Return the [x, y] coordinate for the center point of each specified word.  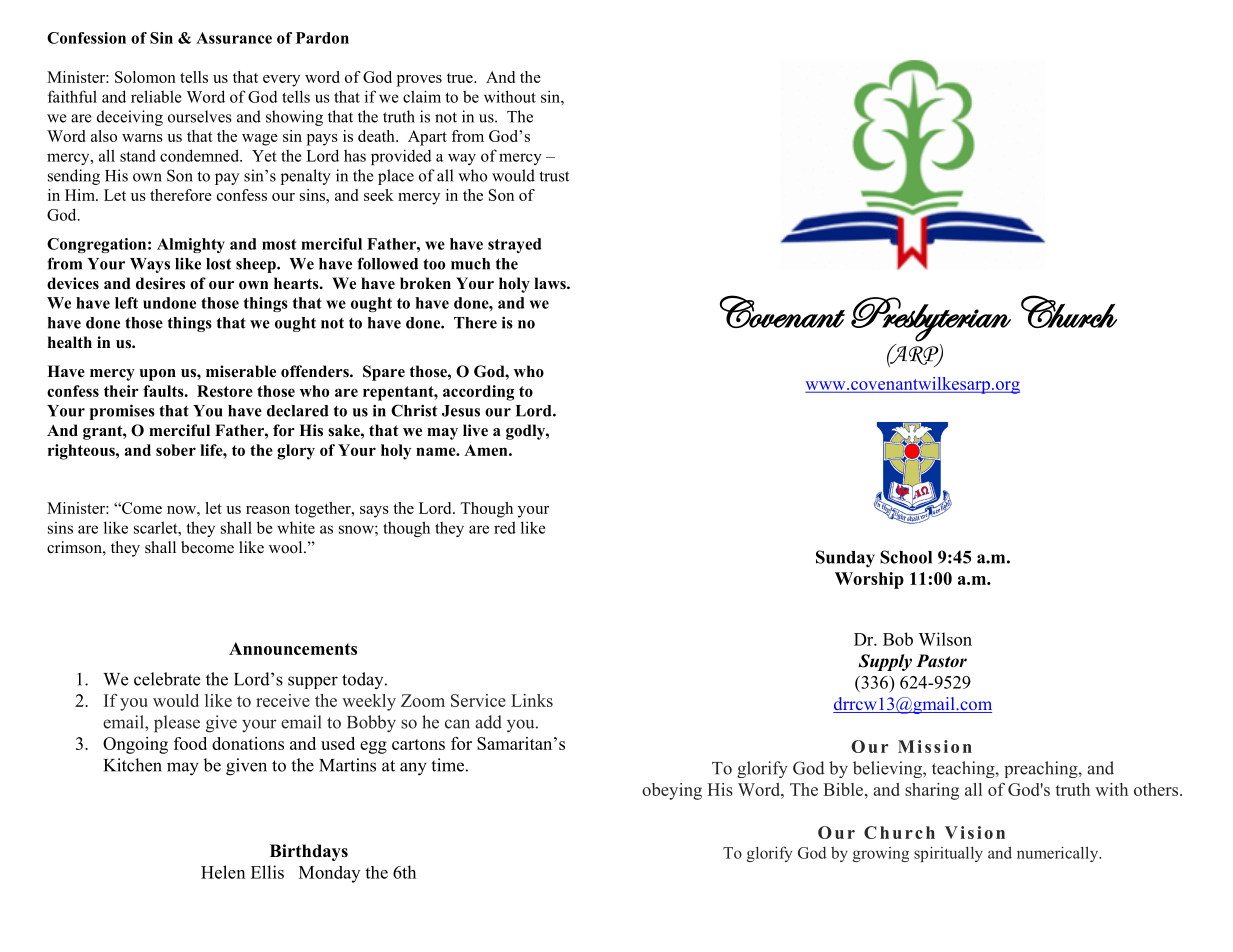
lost [218, 264]
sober [176, 450]
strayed [514, 245]
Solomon [145, 77]
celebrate [167, 679]
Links [532, 700]
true [461, 78]
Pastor [941, 661]
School [906, 557]
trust [554, 176]
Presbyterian [931, 319]
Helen [223, 872]
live [475, 430]
